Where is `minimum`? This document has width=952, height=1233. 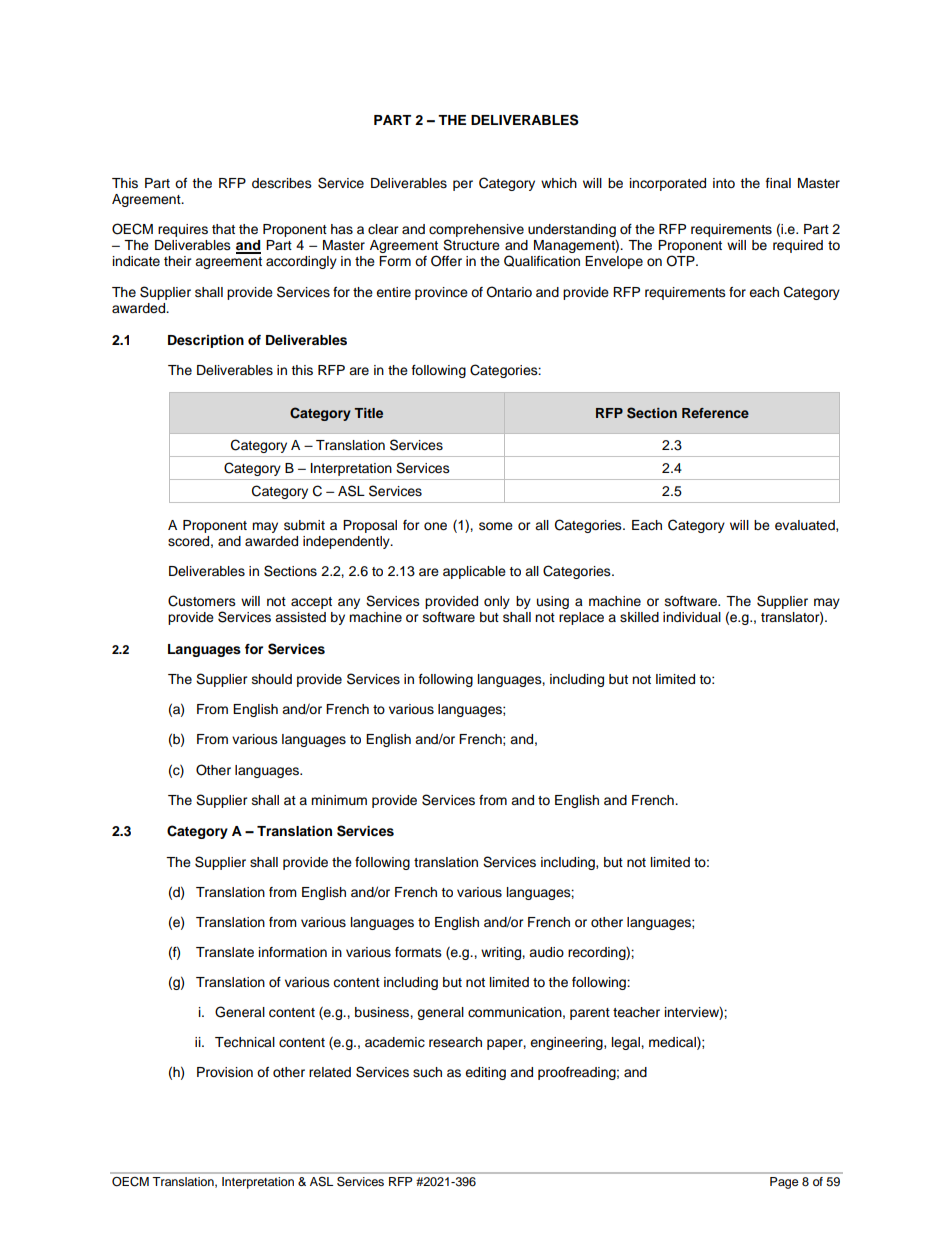
minimum is located at coordinates (339, 800).
